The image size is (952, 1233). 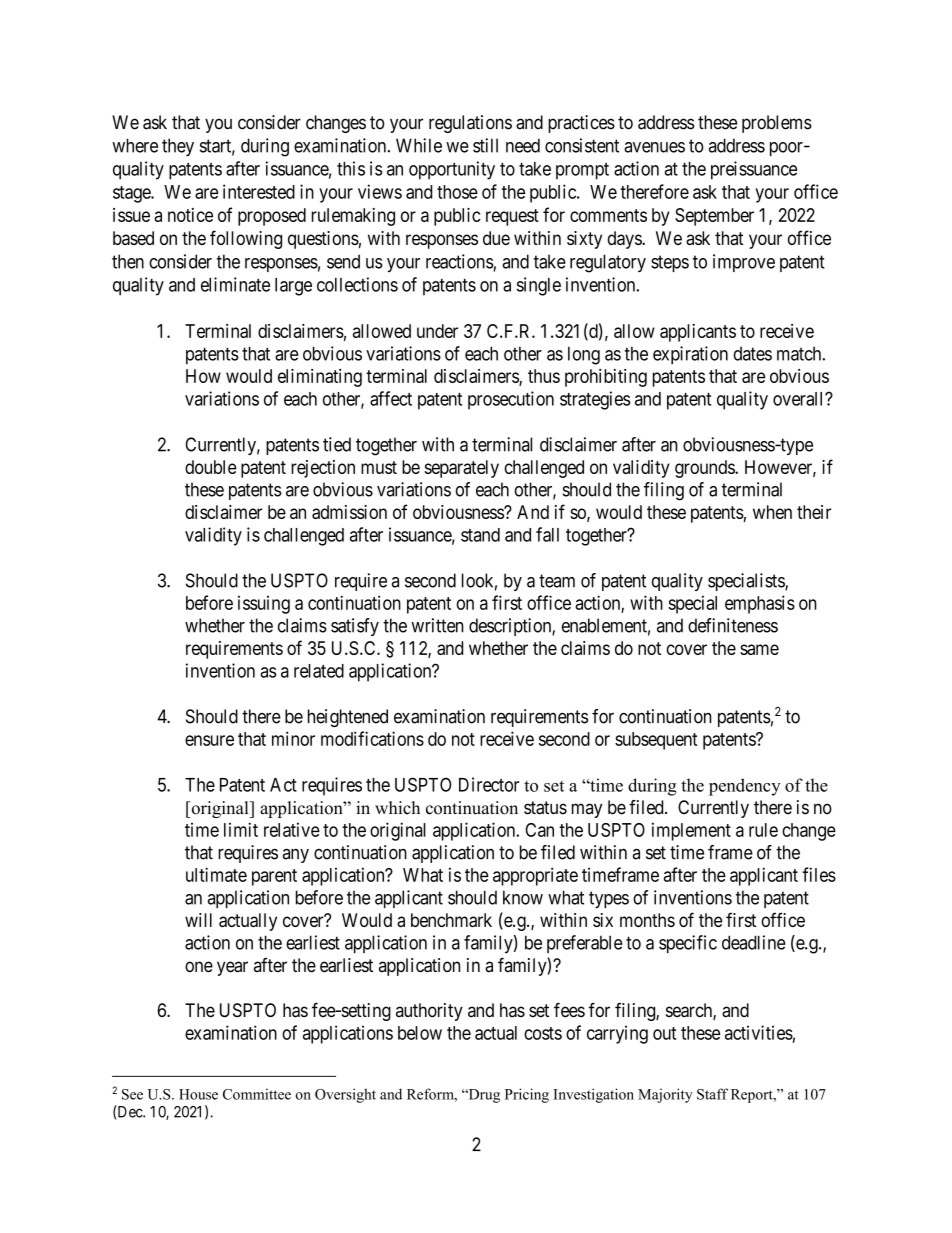 What do you see at coordinates (178, 147) in the document?
I see `they` at bounding box center [178, 147].
